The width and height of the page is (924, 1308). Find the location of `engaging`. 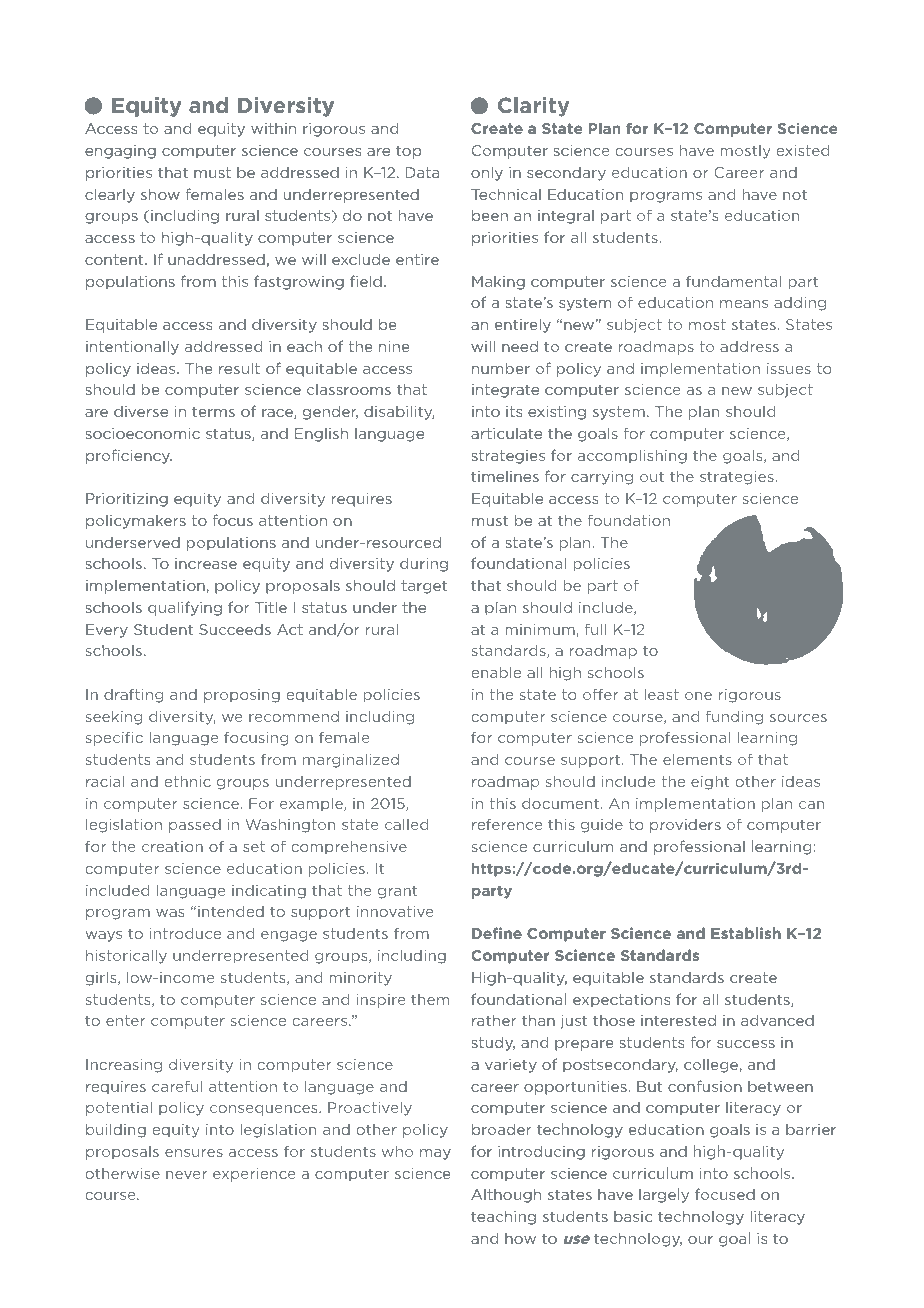

engaging is located at coordinates (120, 152).
